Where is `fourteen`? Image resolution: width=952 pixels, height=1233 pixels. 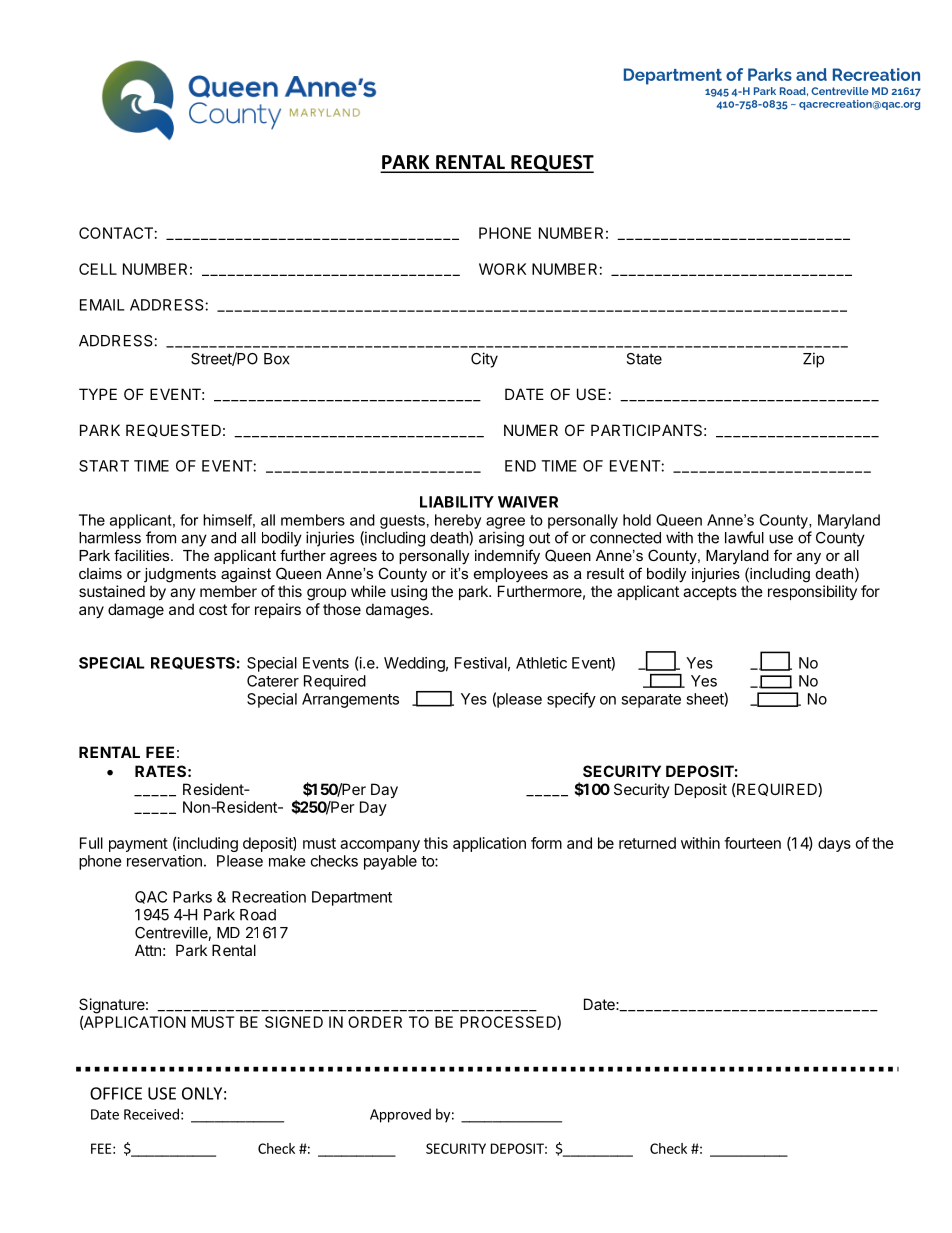 fourteen is located at coordinates (752, 843).
